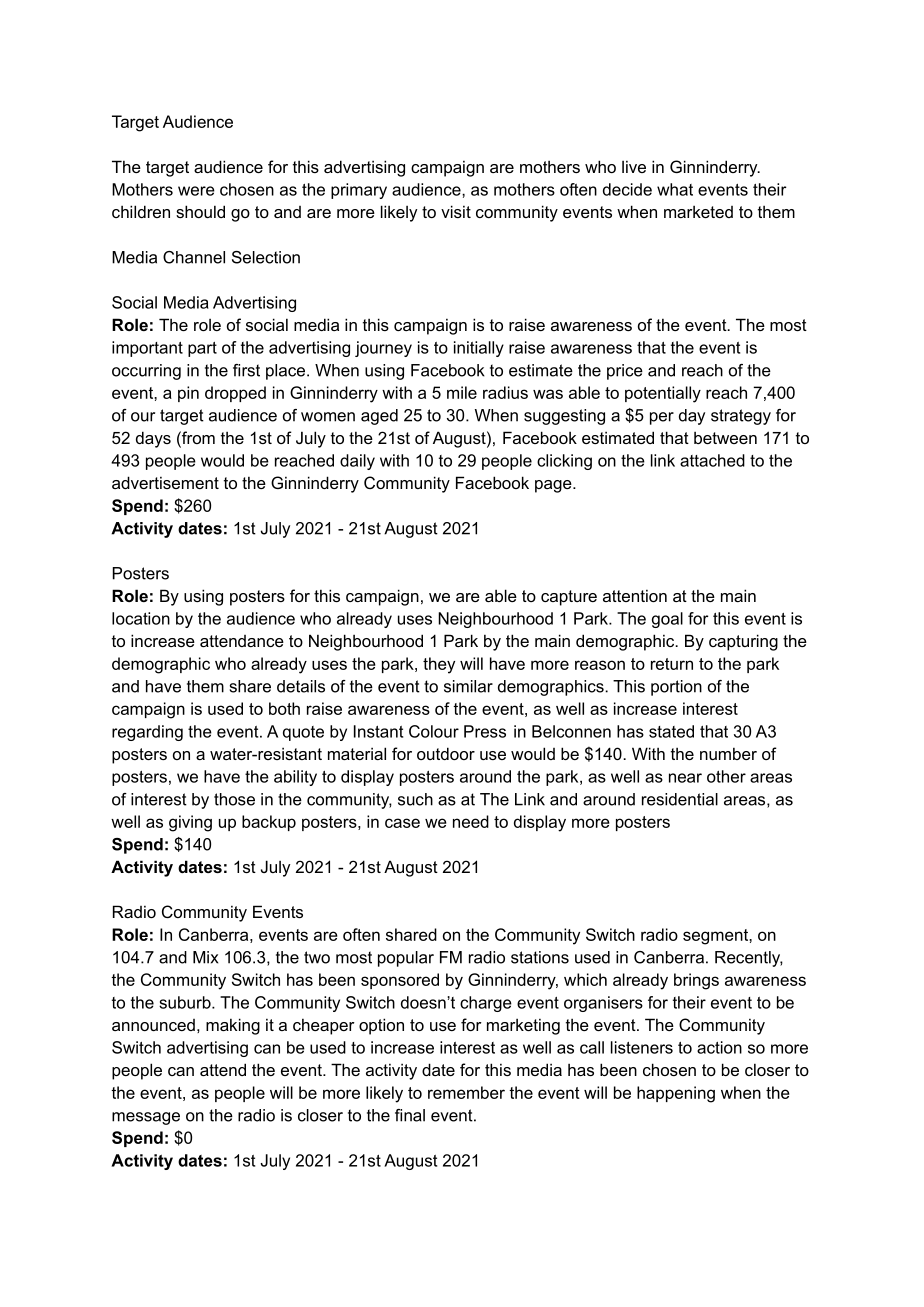 The height and width of the screenshot is (1307, 924). What do you see at coordinates (466, 1092) in the screenshot?
I see `remember` at bounding box center [466, 1092].
